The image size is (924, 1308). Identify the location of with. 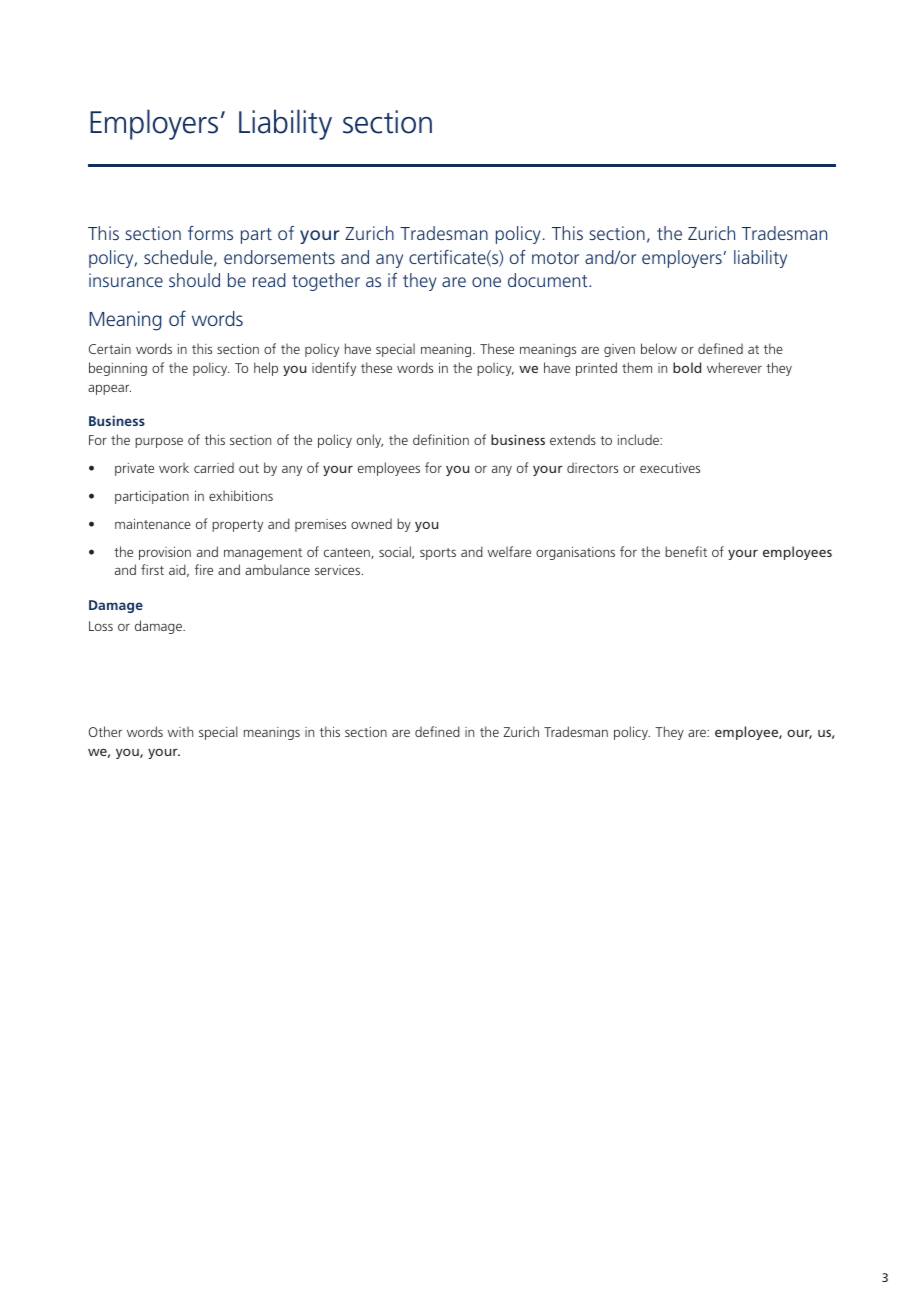
(180, 731).
